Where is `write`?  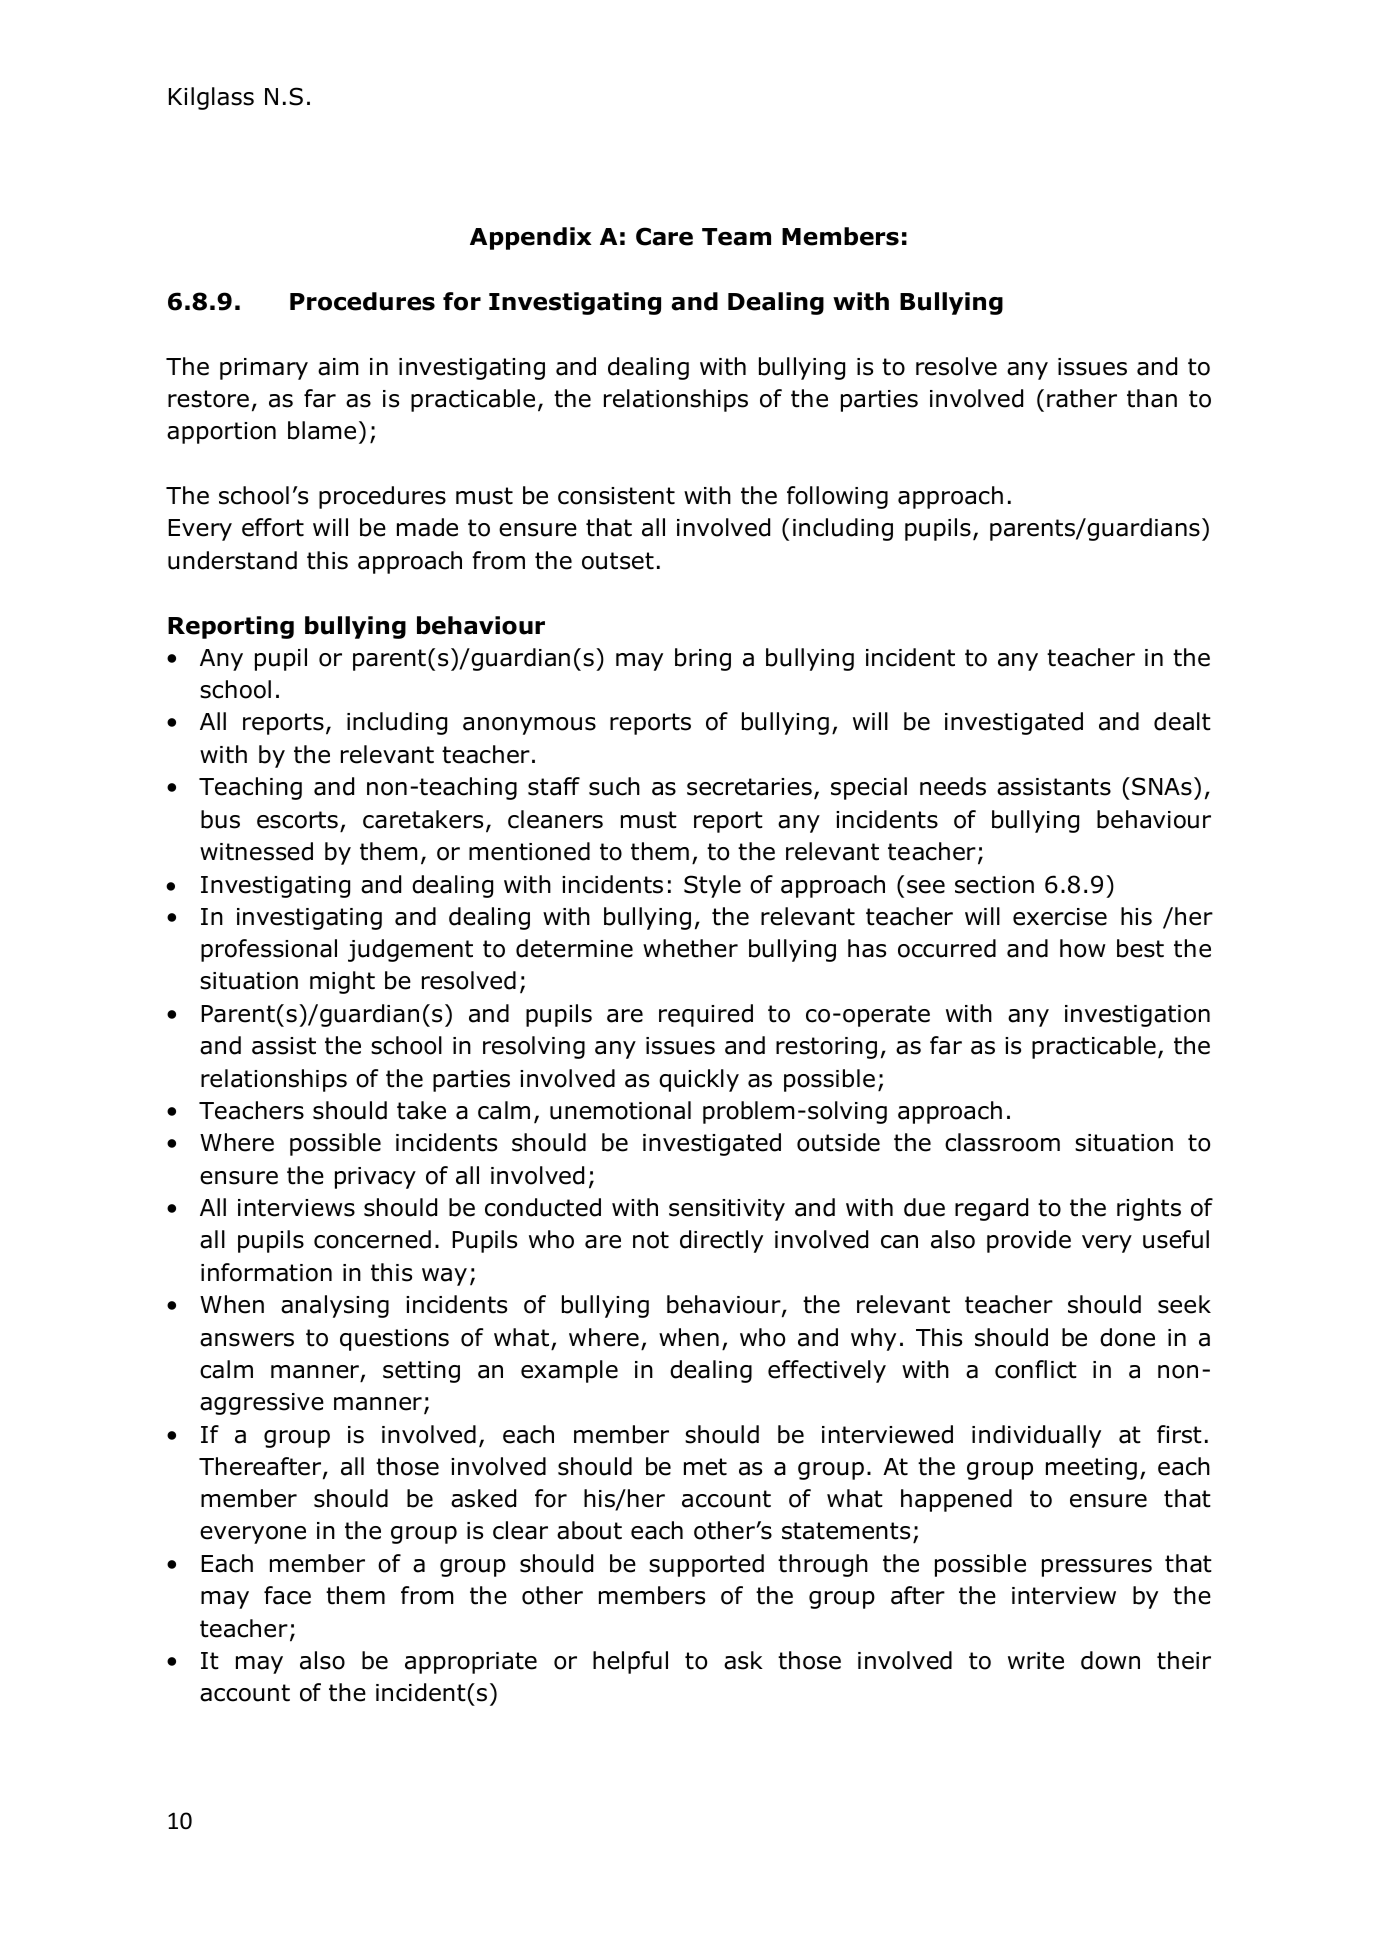 write is located at coordinates (1036, 1661).
